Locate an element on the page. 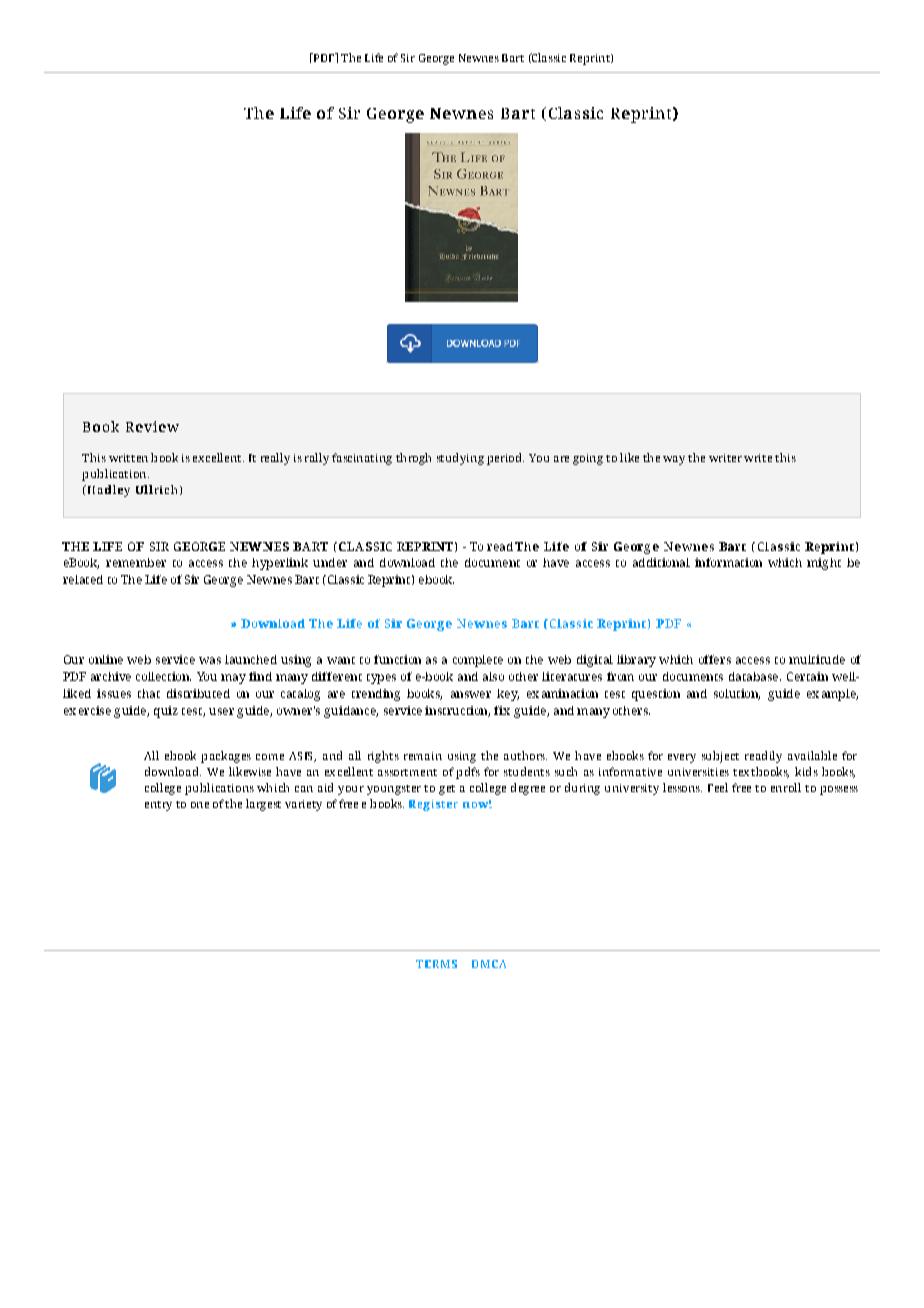  offers is located at coordinates (715, 659).
